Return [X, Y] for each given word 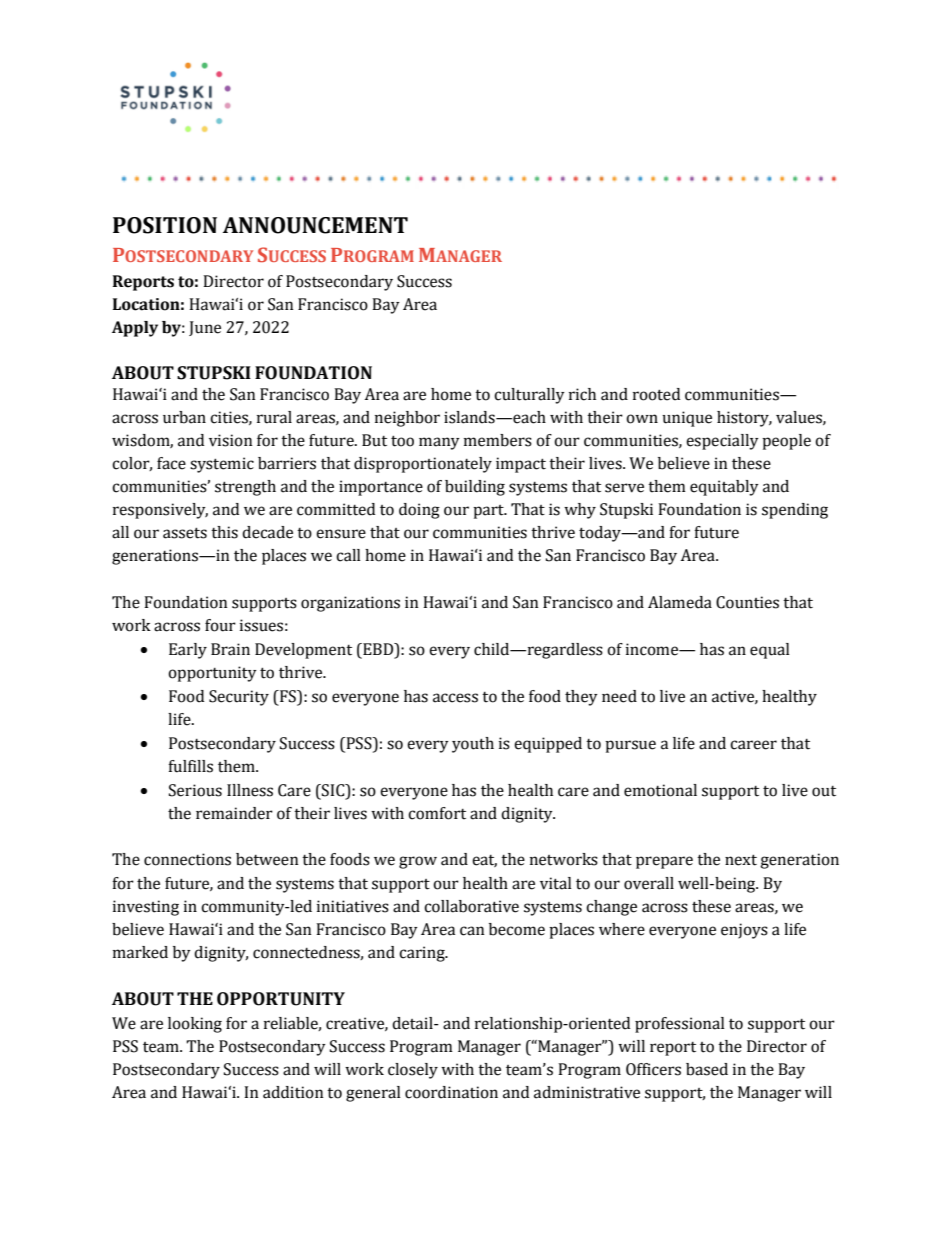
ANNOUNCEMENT [315, 225]
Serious [195, 790]
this [224, 532]
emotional [660, 790]
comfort [437, 813]
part [489, 512]
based [707, 1069]
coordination [451, 1092]
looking [195, 1025]
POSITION [165, 225]
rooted [656, 394]
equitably [724, 488]
